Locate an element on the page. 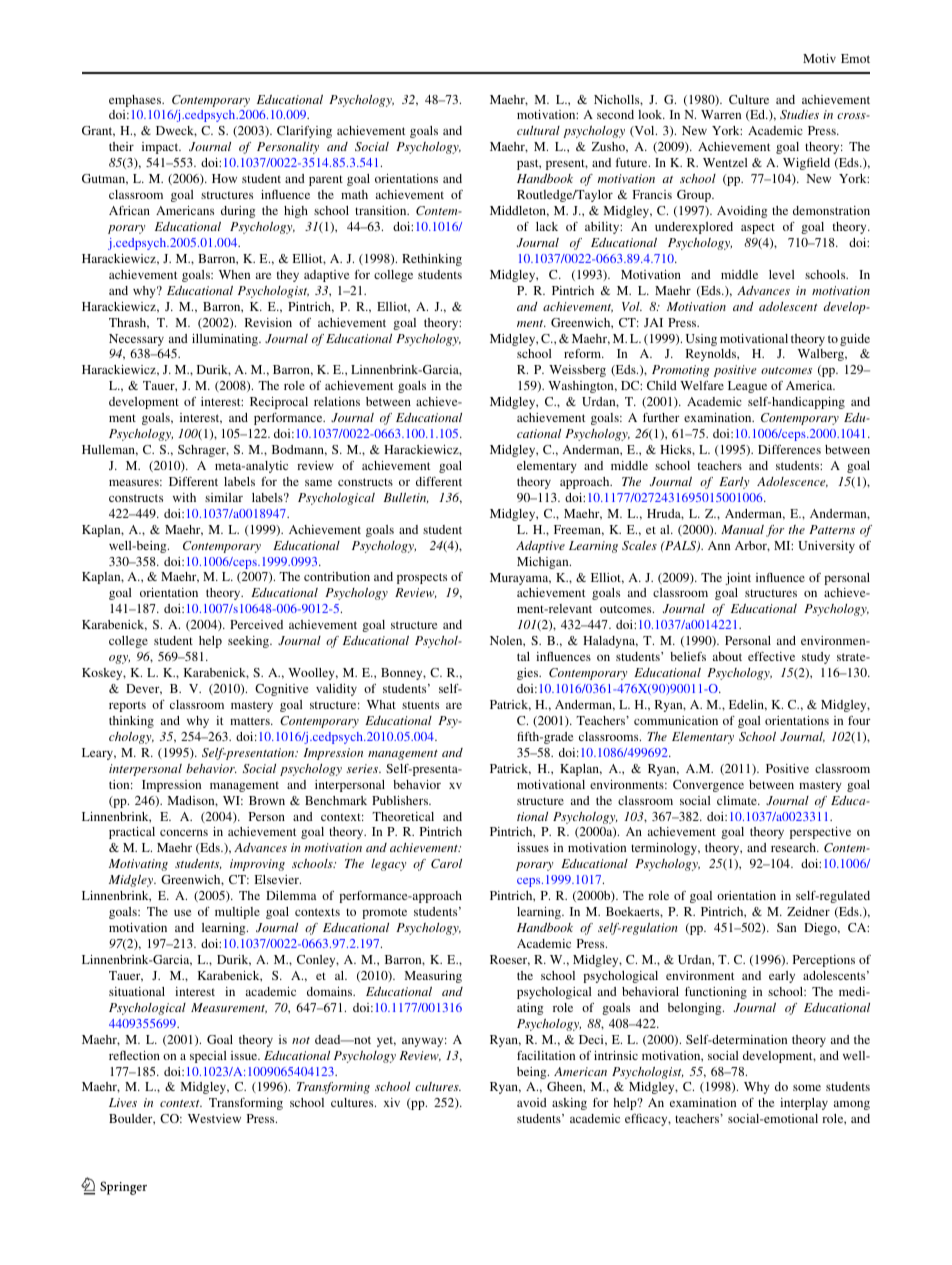  joint is located at coordinates (738, 579).
